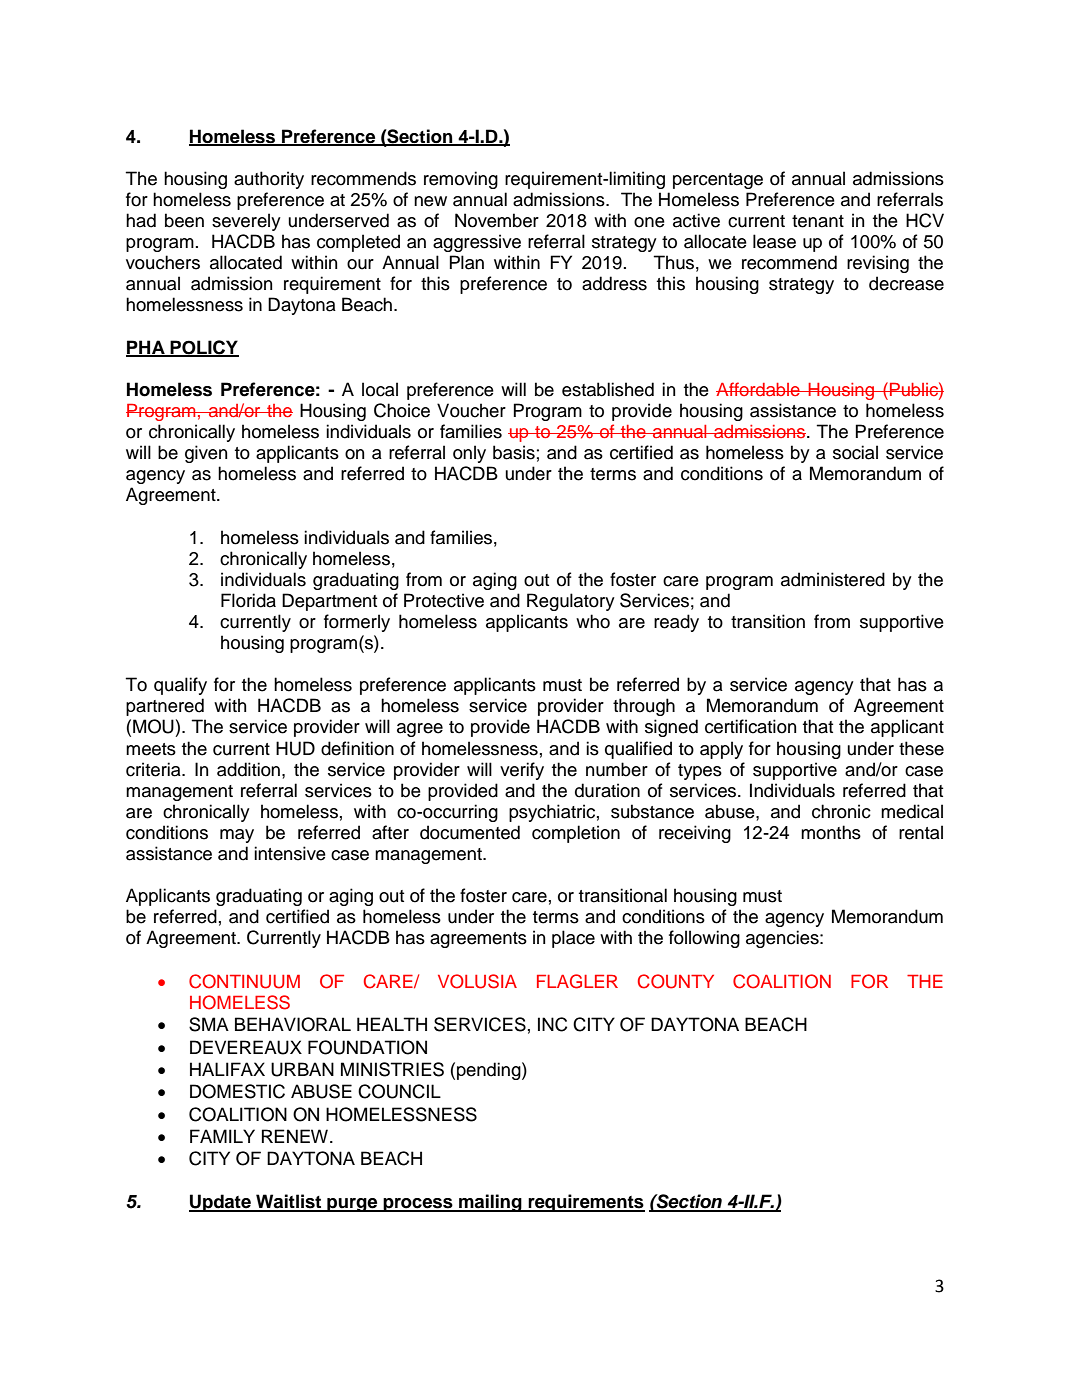 The width and height of the screenshot is (1070, 1384). What do you see at coordinates (833, 579) in the screenshot?
I see `administered` at bounding box center [833, 579].
